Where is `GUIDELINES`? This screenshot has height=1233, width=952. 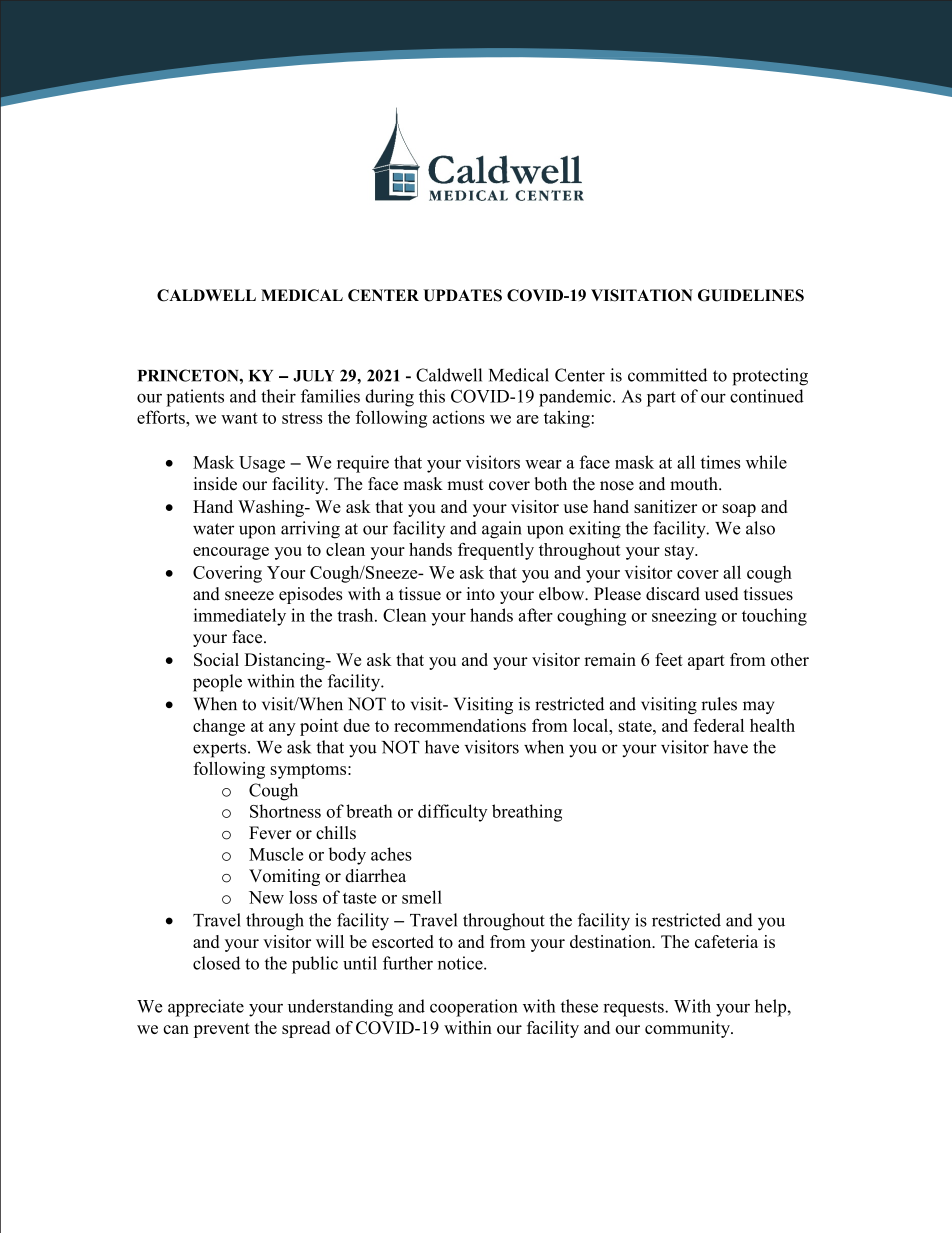 GUIDELINES is located at coordinates (751, 295).
